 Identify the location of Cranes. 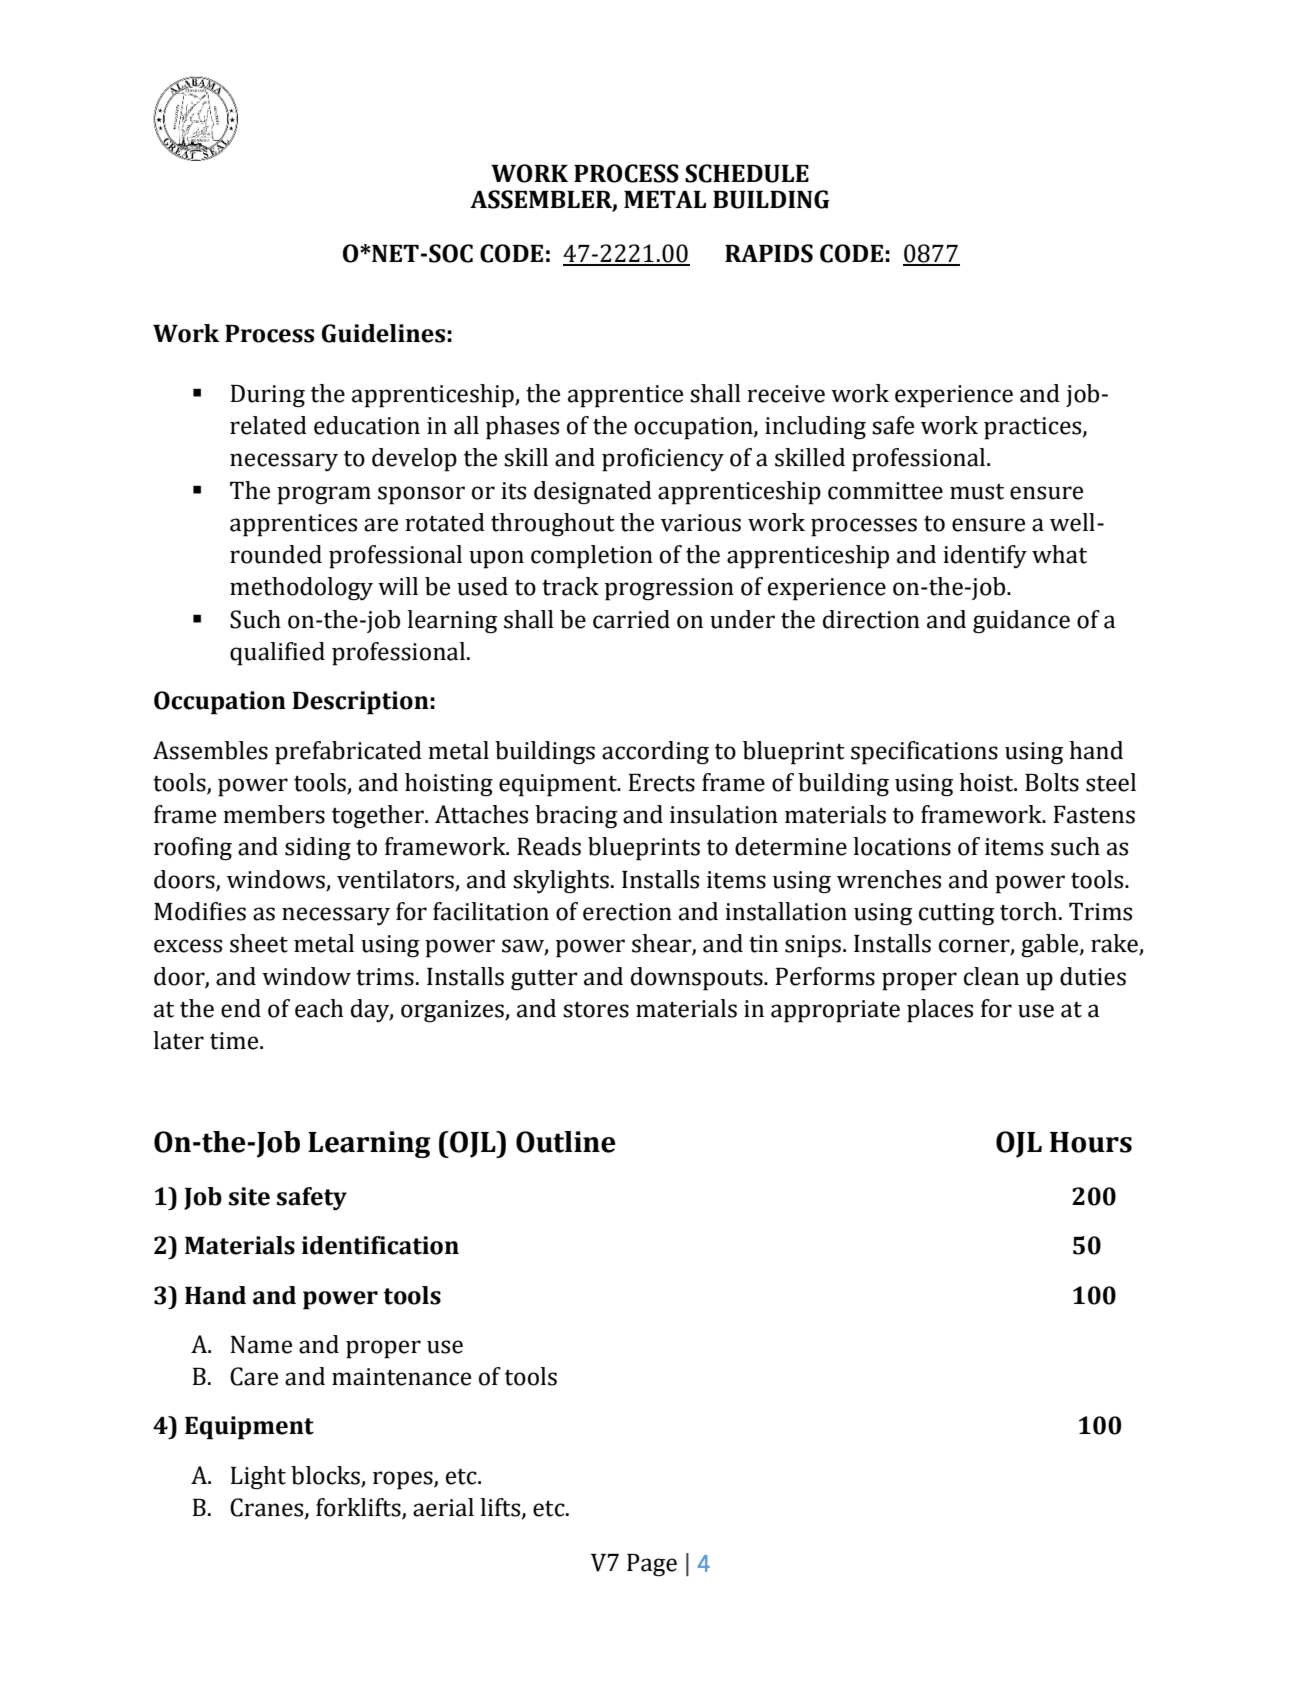
(268, 1508).
